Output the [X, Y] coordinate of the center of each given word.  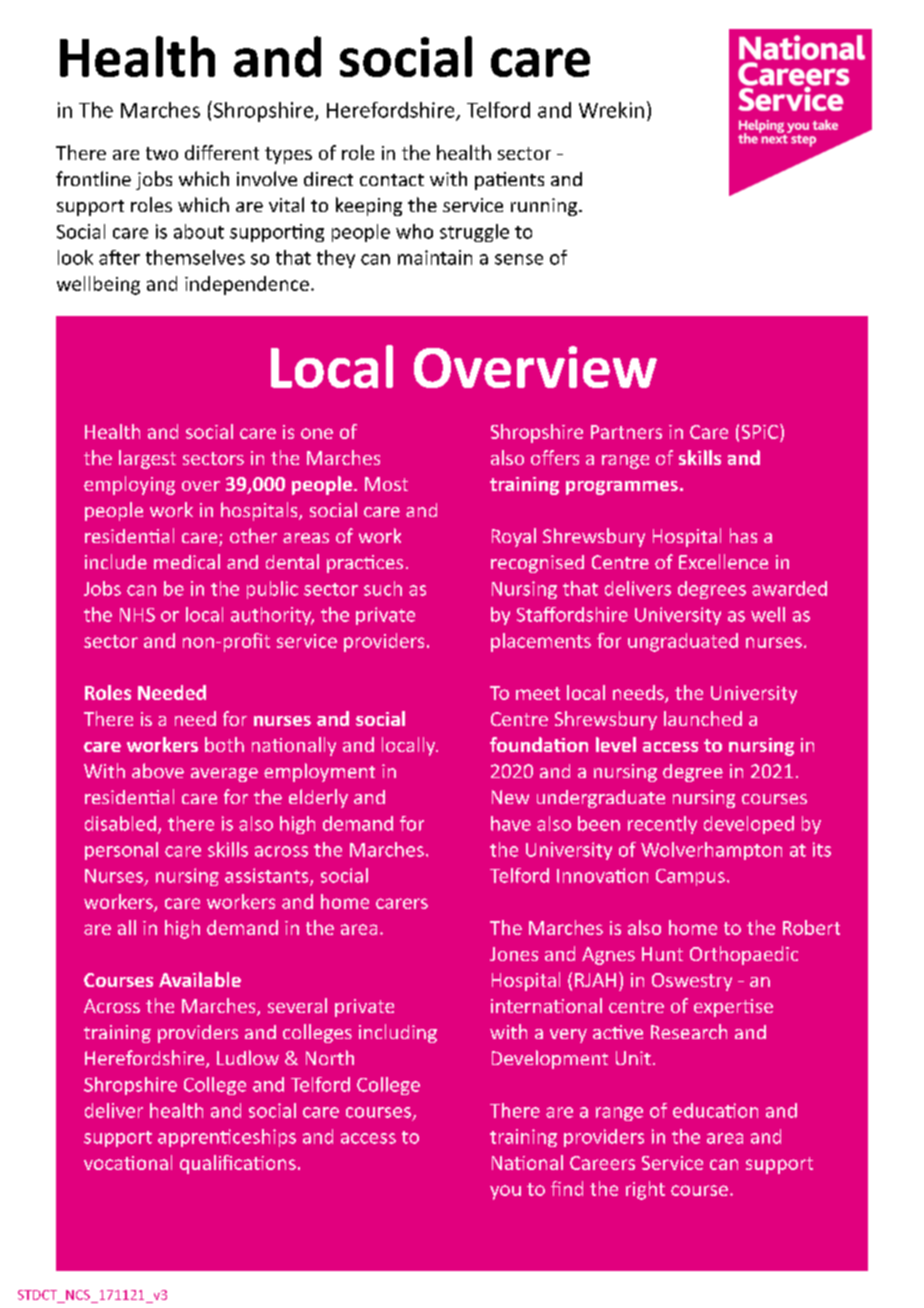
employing [129, 485]
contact [392, 180]
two [162, 153]
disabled [120, 823]
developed [749, 825]
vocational [128, 1162]
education [715, 1110]
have [511, 823]
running [544, 207]
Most [386, 484]
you [505, 1192]
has [743, 535]
